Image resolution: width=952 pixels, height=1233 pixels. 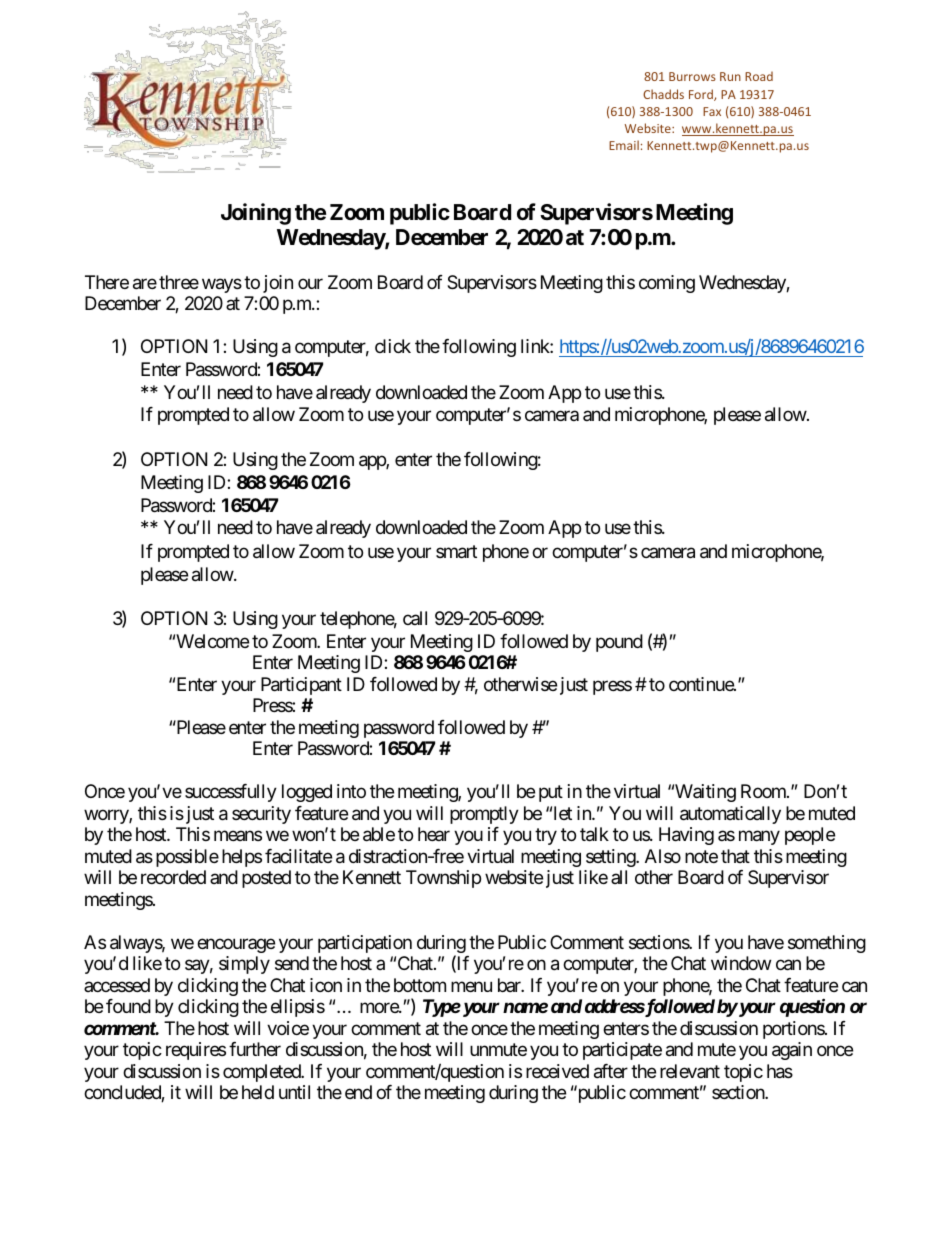 I want to click on Participant, so click(x=301, y=686).
